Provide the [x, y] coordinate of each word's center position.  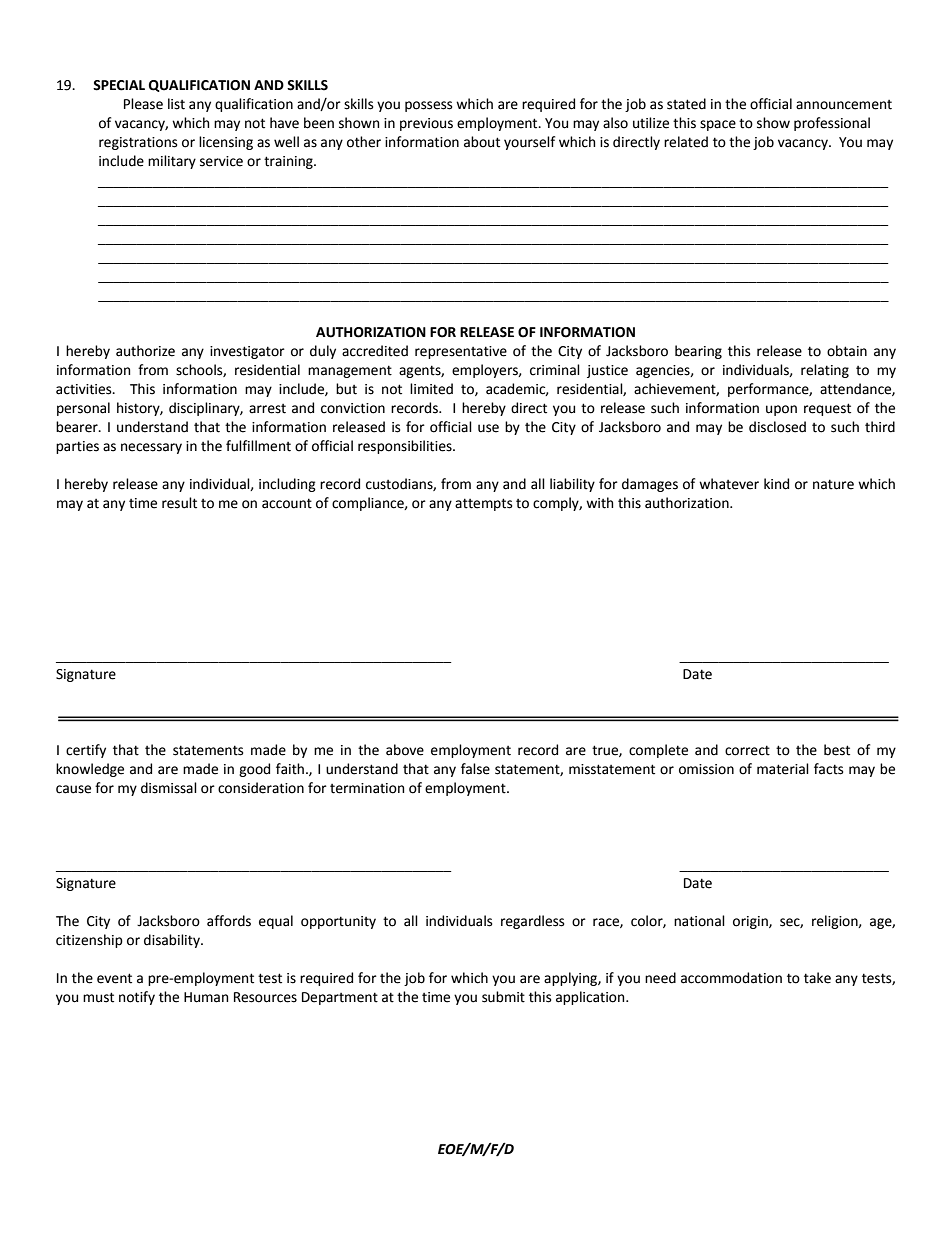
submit [503, 997]
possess [428, 106]
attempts [483, 504]
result [179, 503]
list [176, 104]
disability [173, 941]
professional [832, 124]
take [817, 978]
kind [776, 484]
